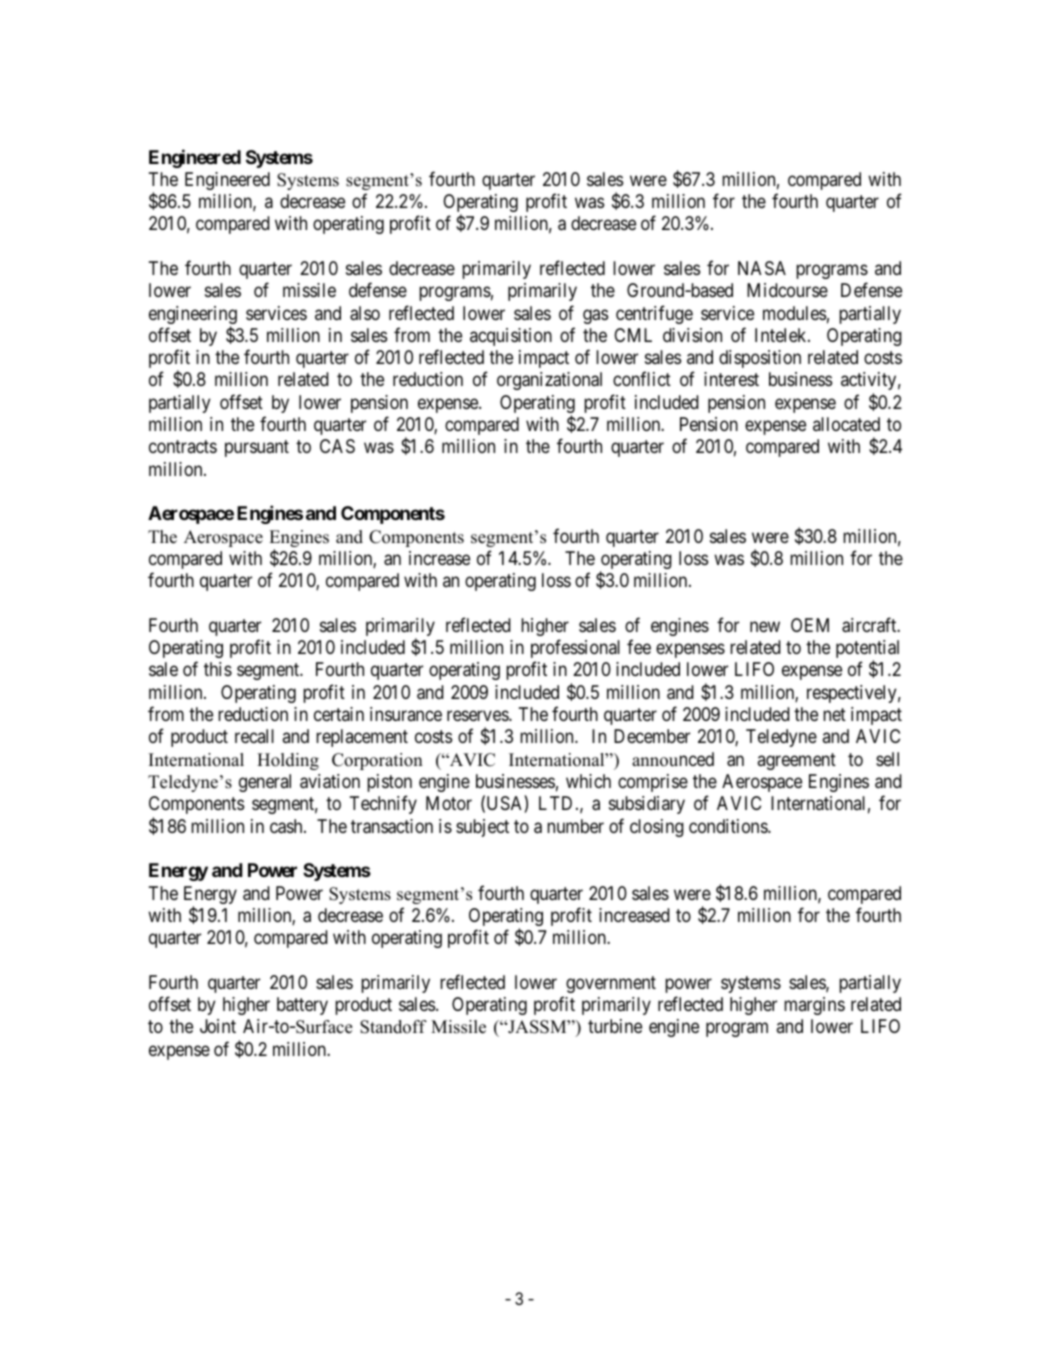  Describe the element at coordinates (575, 826) in the screenshot. I see `number` at that location.
